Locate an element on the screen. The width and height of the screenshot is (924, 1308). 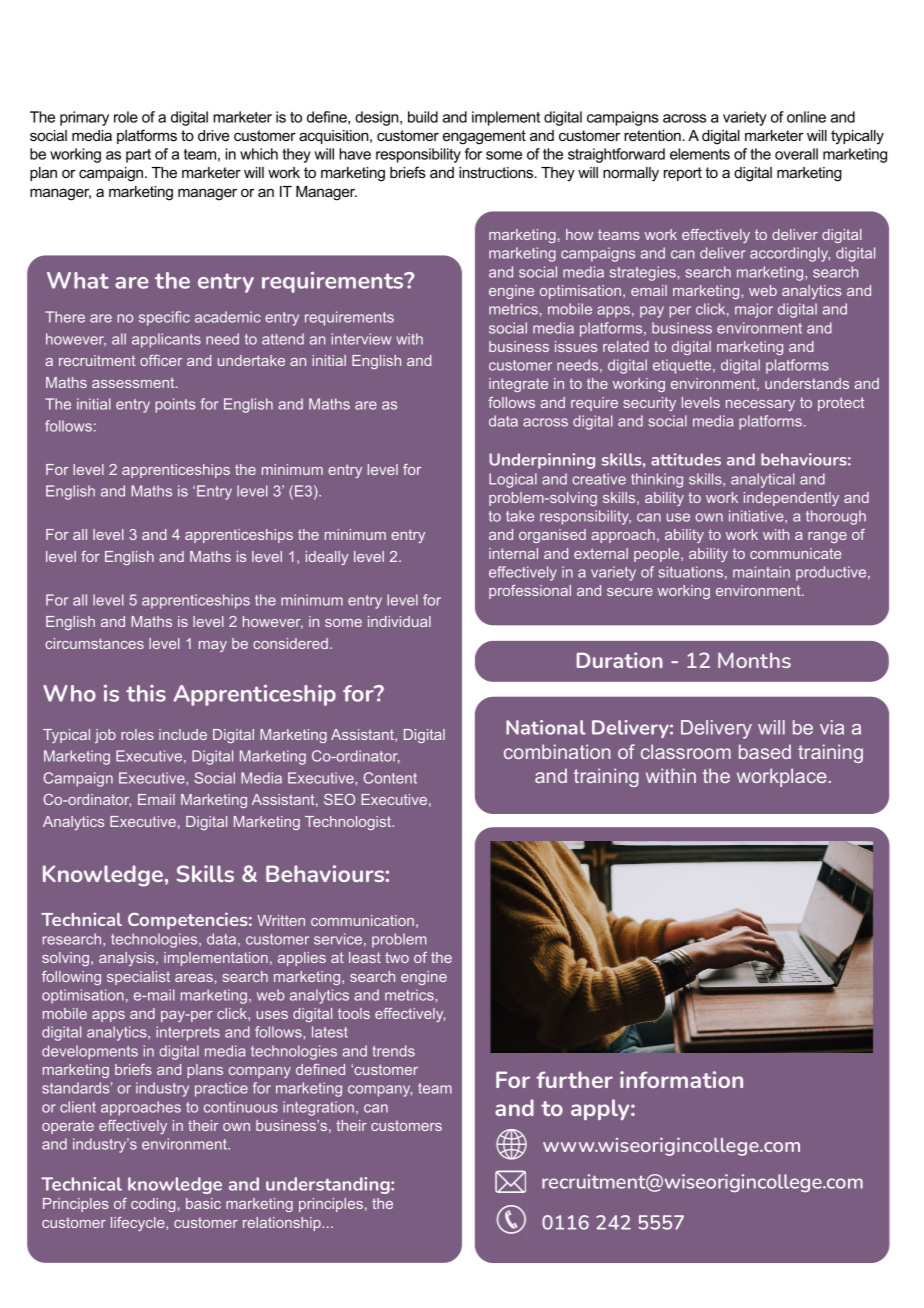
points is located at coordinates (175, 405).
